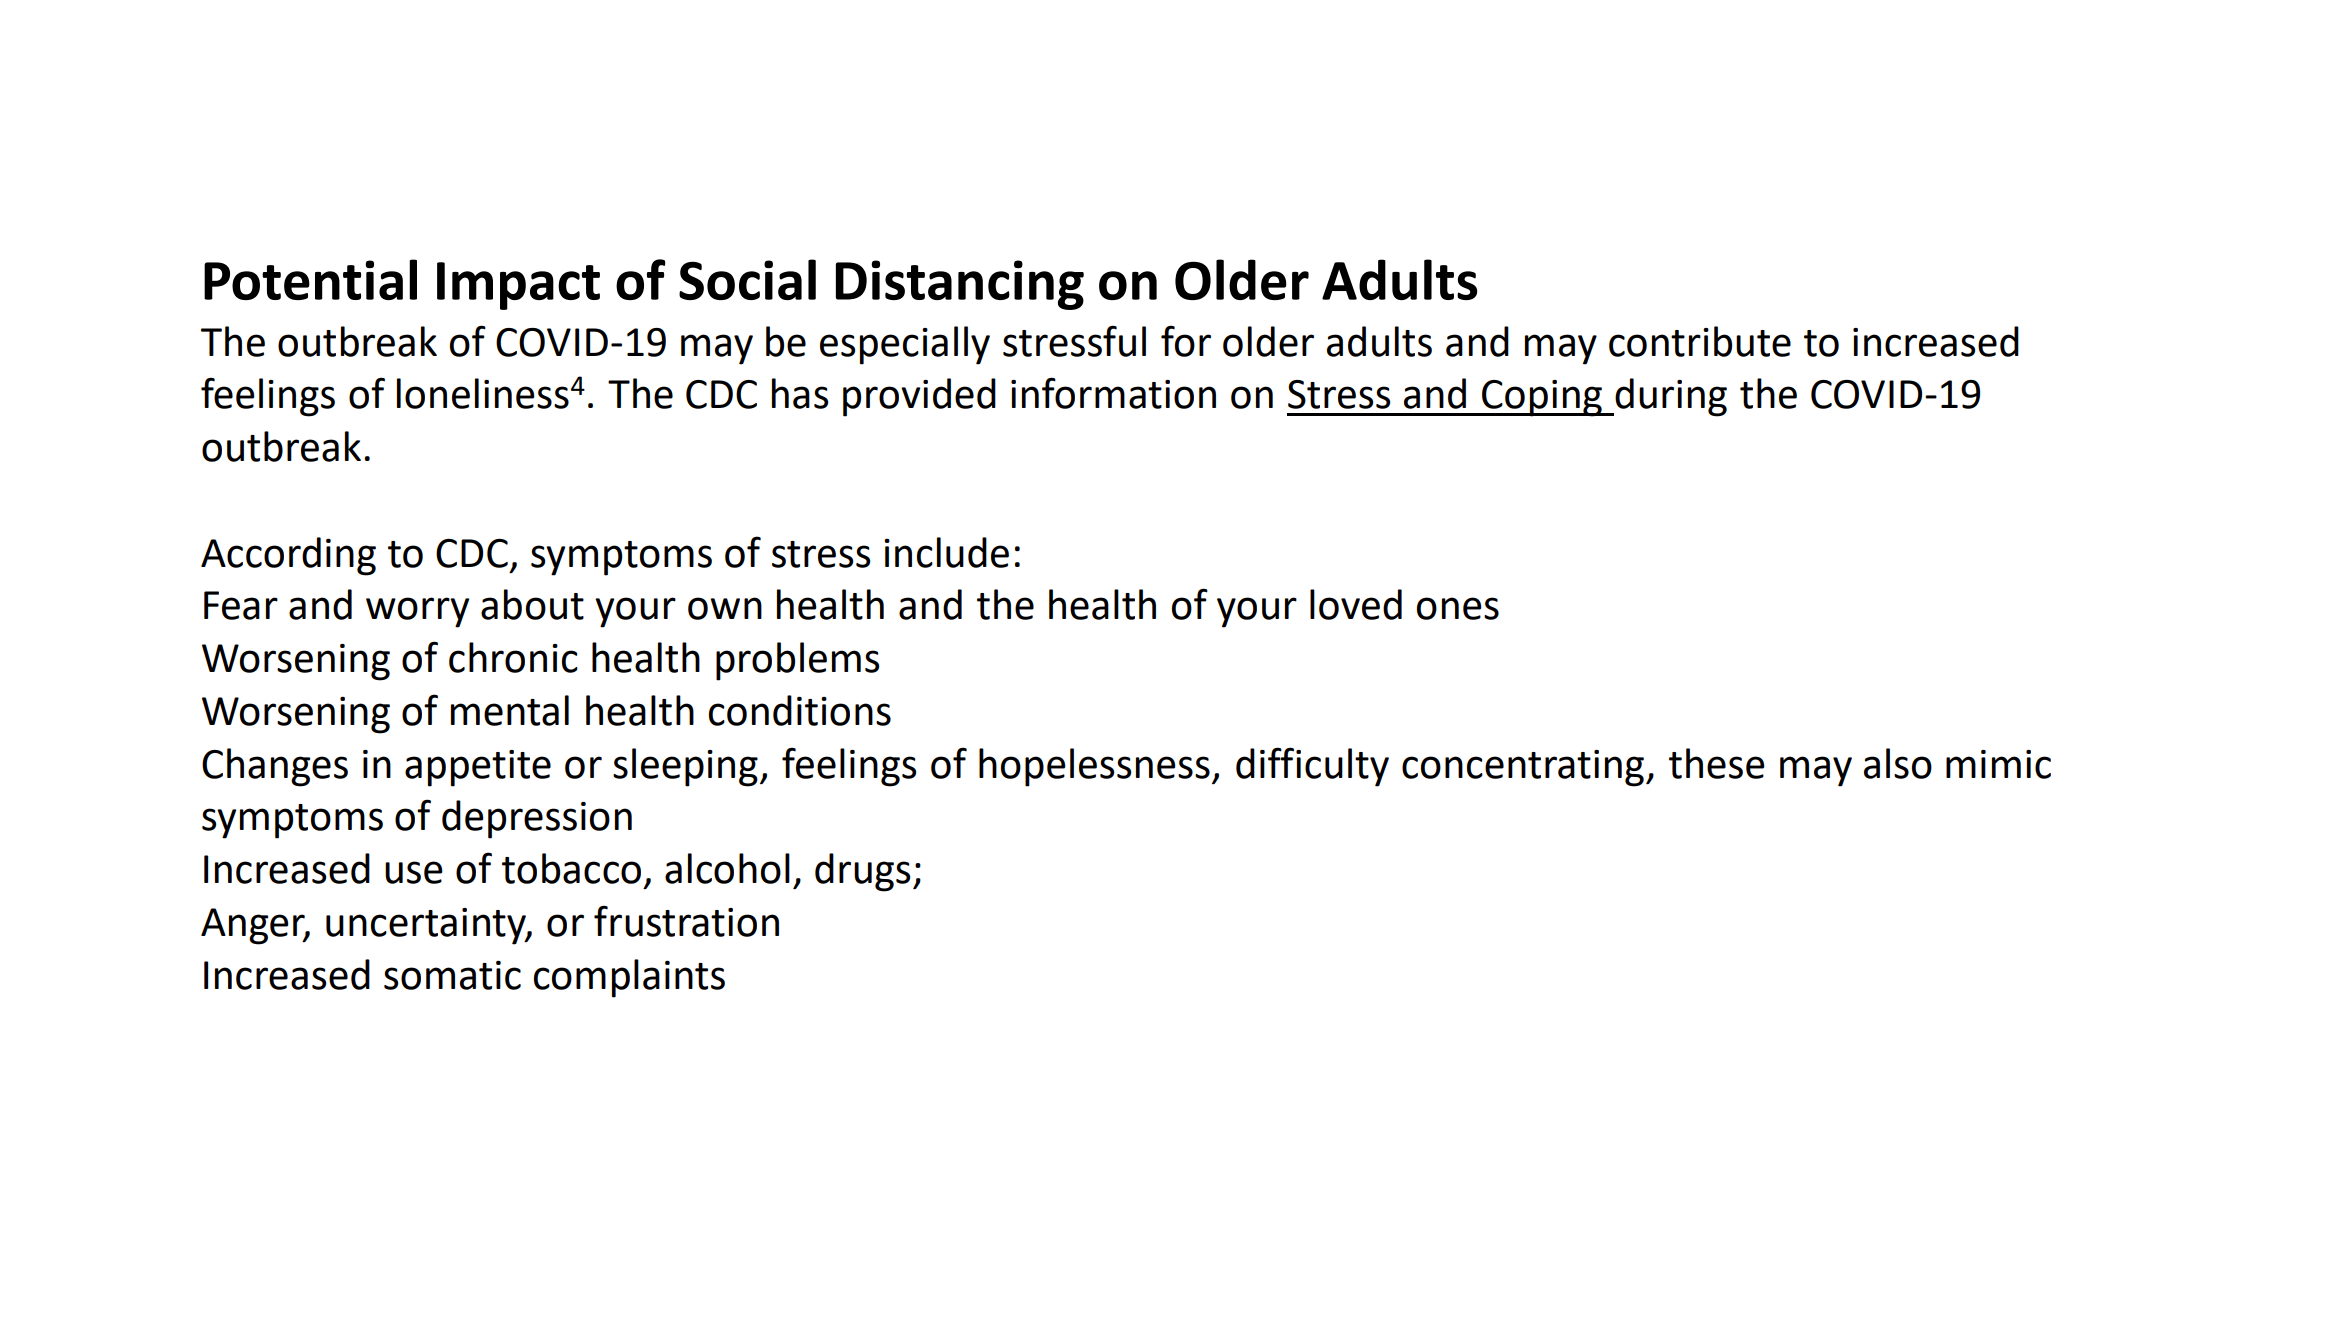 Image resolution: width=2343 pixels, height=1318 pixels. Describe the element at coordinates (1356, 604) in the page. I see `loved` at that location.
